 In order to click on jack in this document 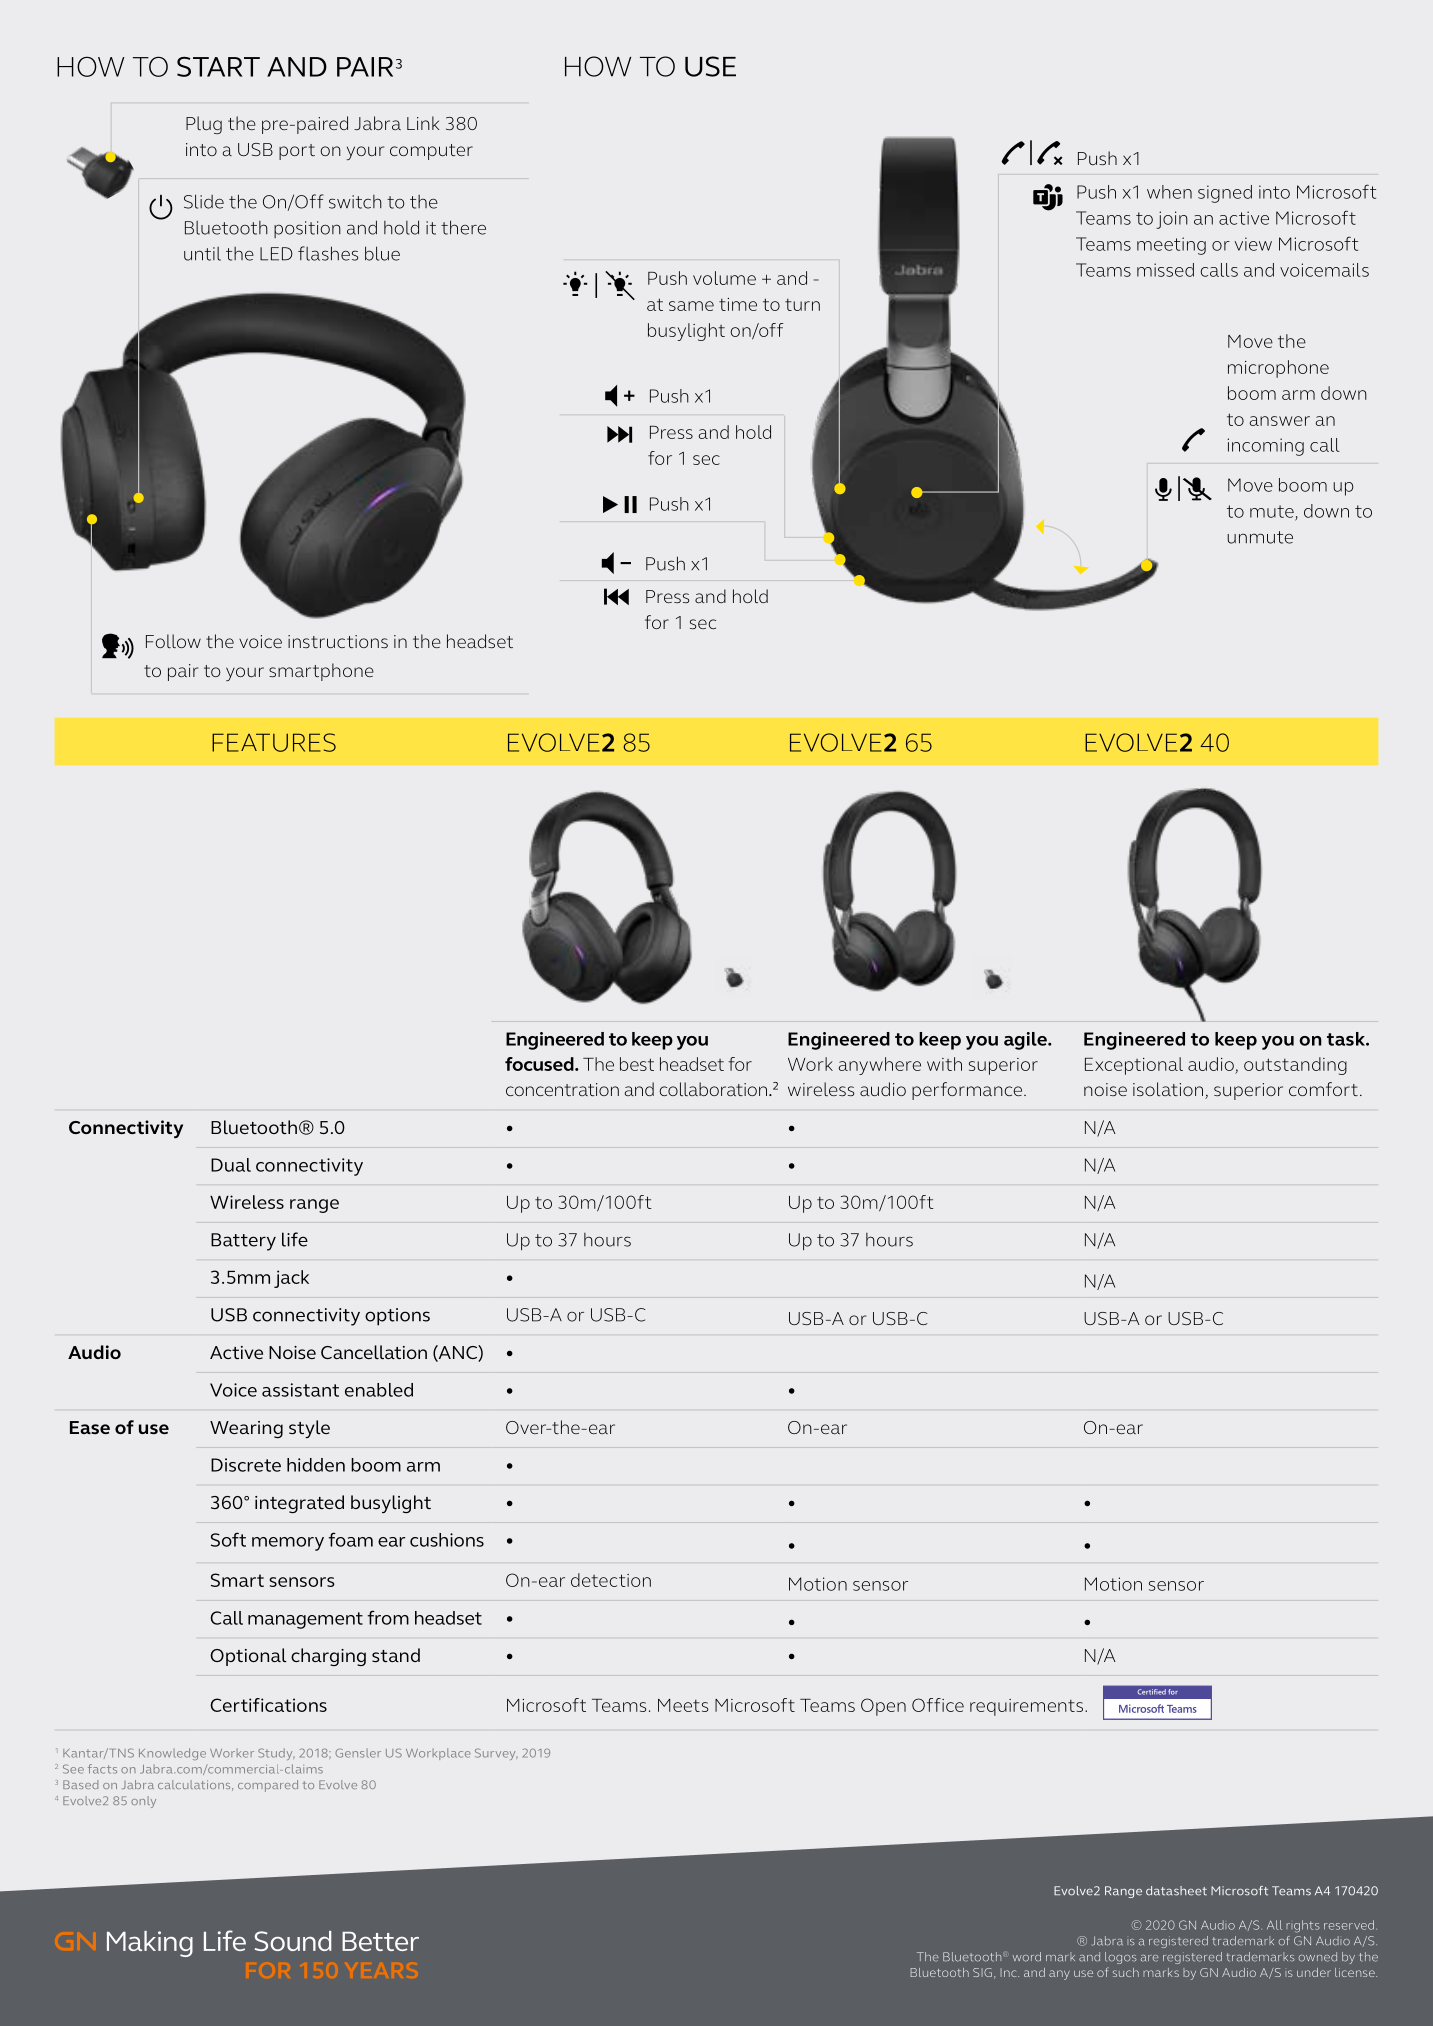, I will do `click(291, 1279)`.
